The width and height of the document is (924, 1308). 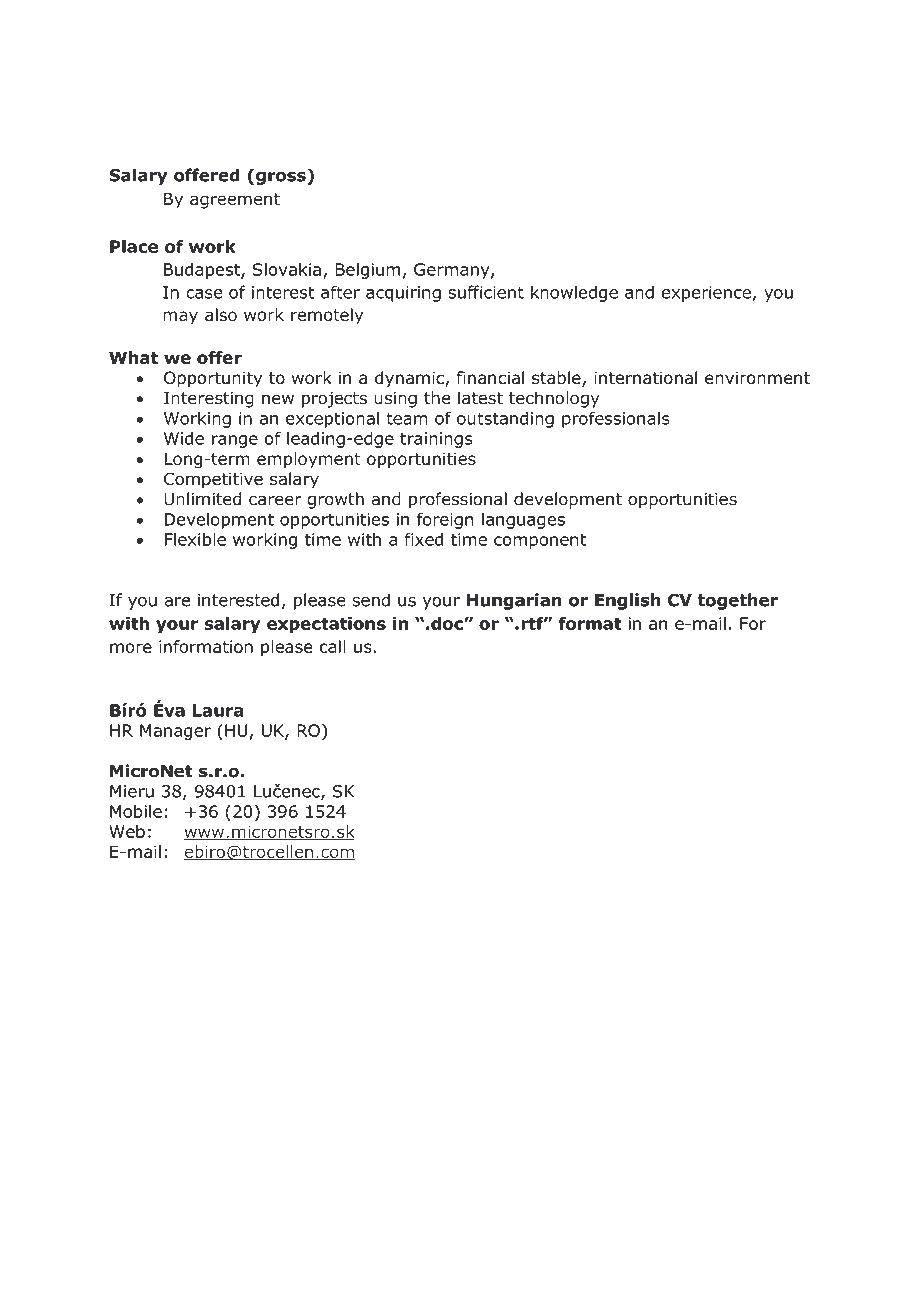 I want to click on English, so click(x=628, y=601).
